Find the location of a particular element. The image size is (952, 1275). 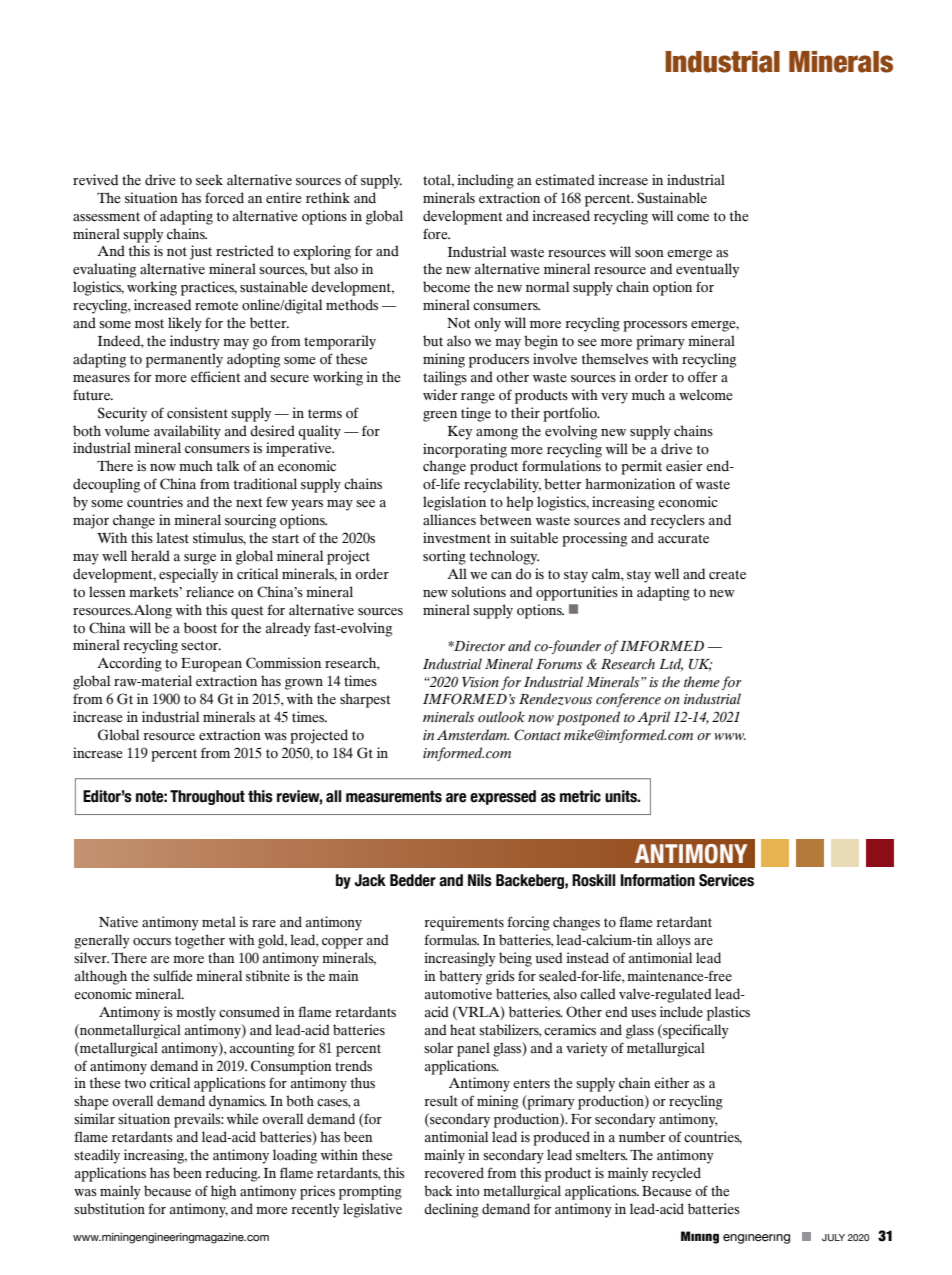

Amsterdam is located at coordinates (473, 735).
